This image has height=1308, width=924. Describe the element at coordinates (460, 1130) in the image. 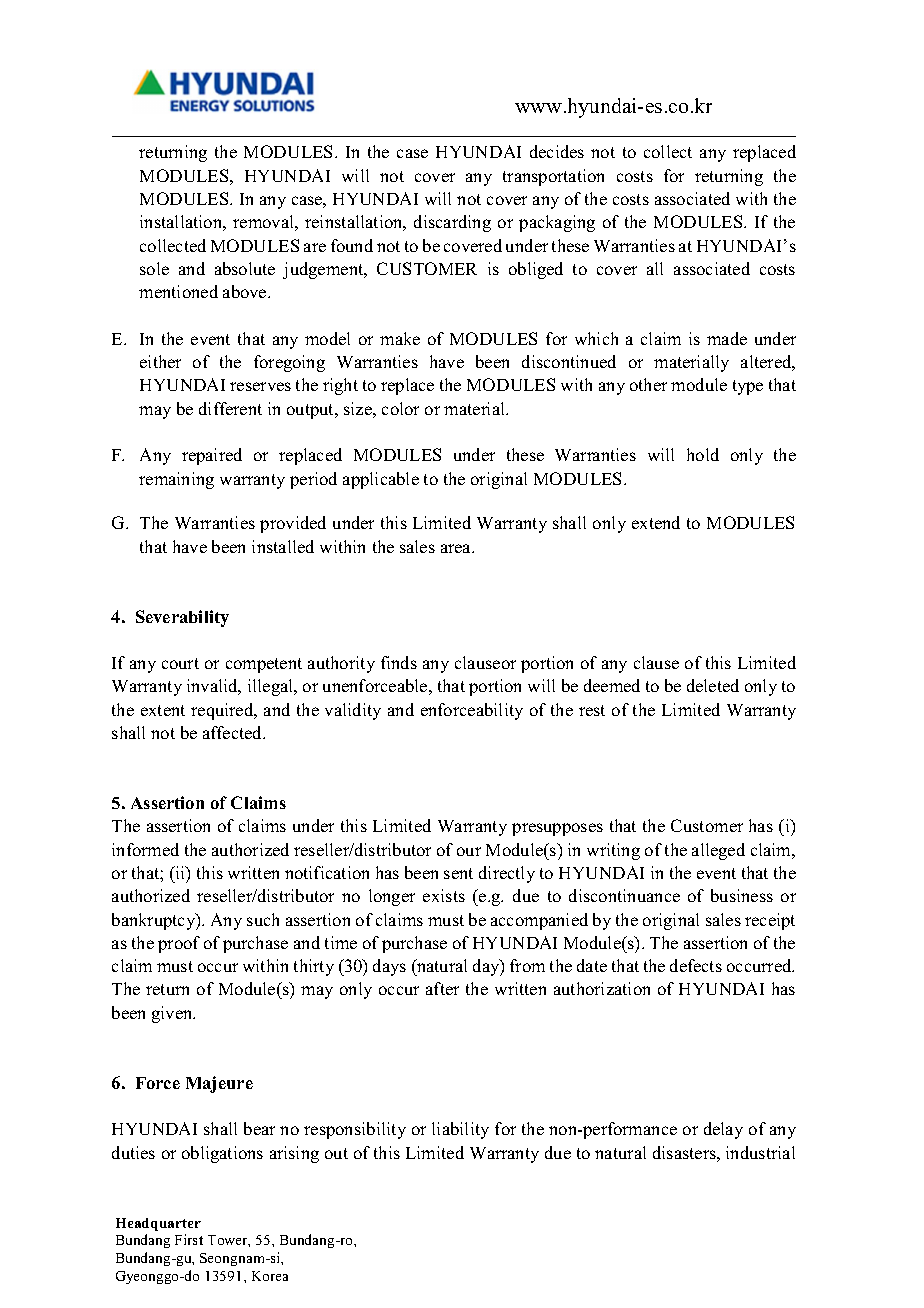

I see `liability` at that location.
